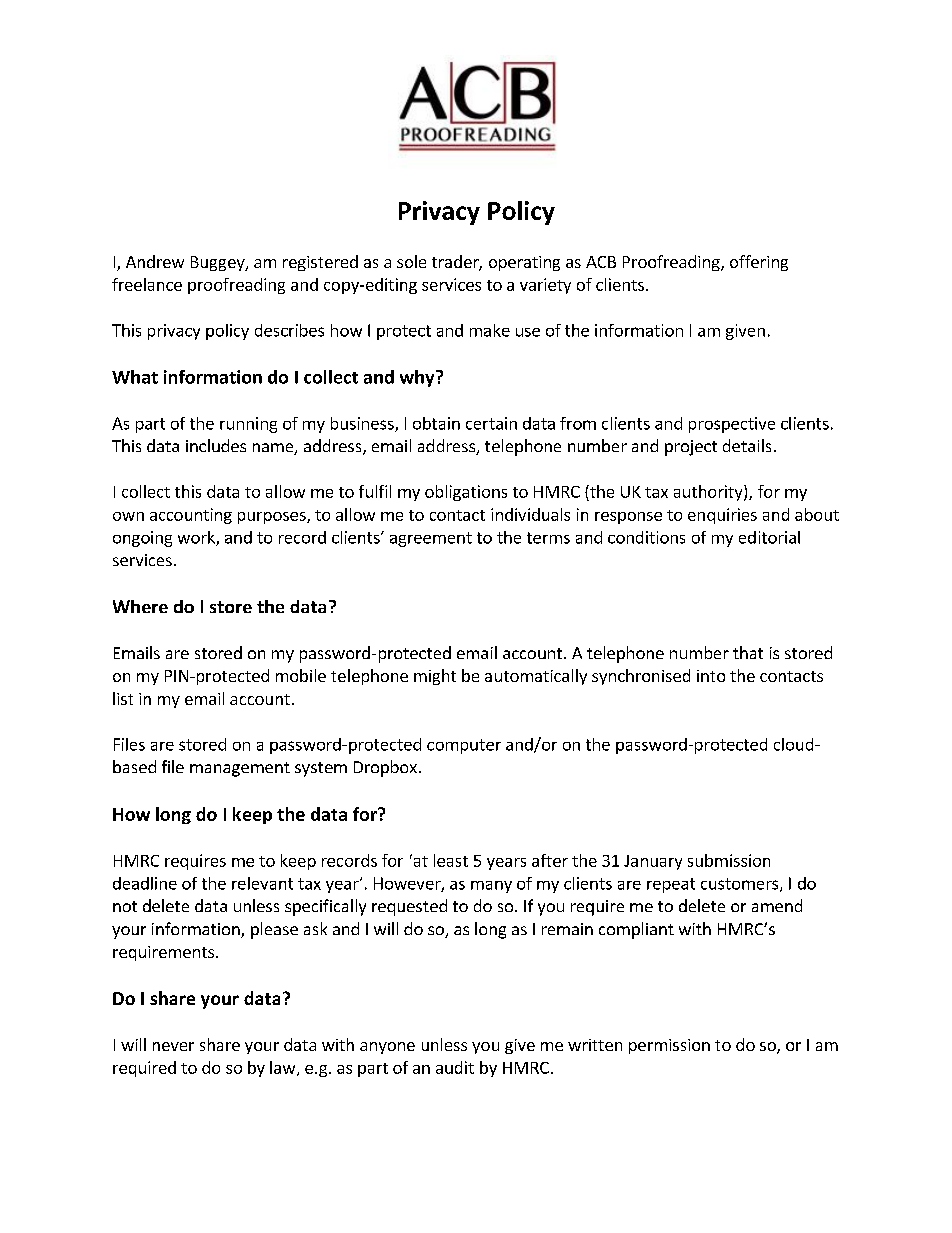 The image size is (952, 1233). I want to click on never, so click(173, 1046).
